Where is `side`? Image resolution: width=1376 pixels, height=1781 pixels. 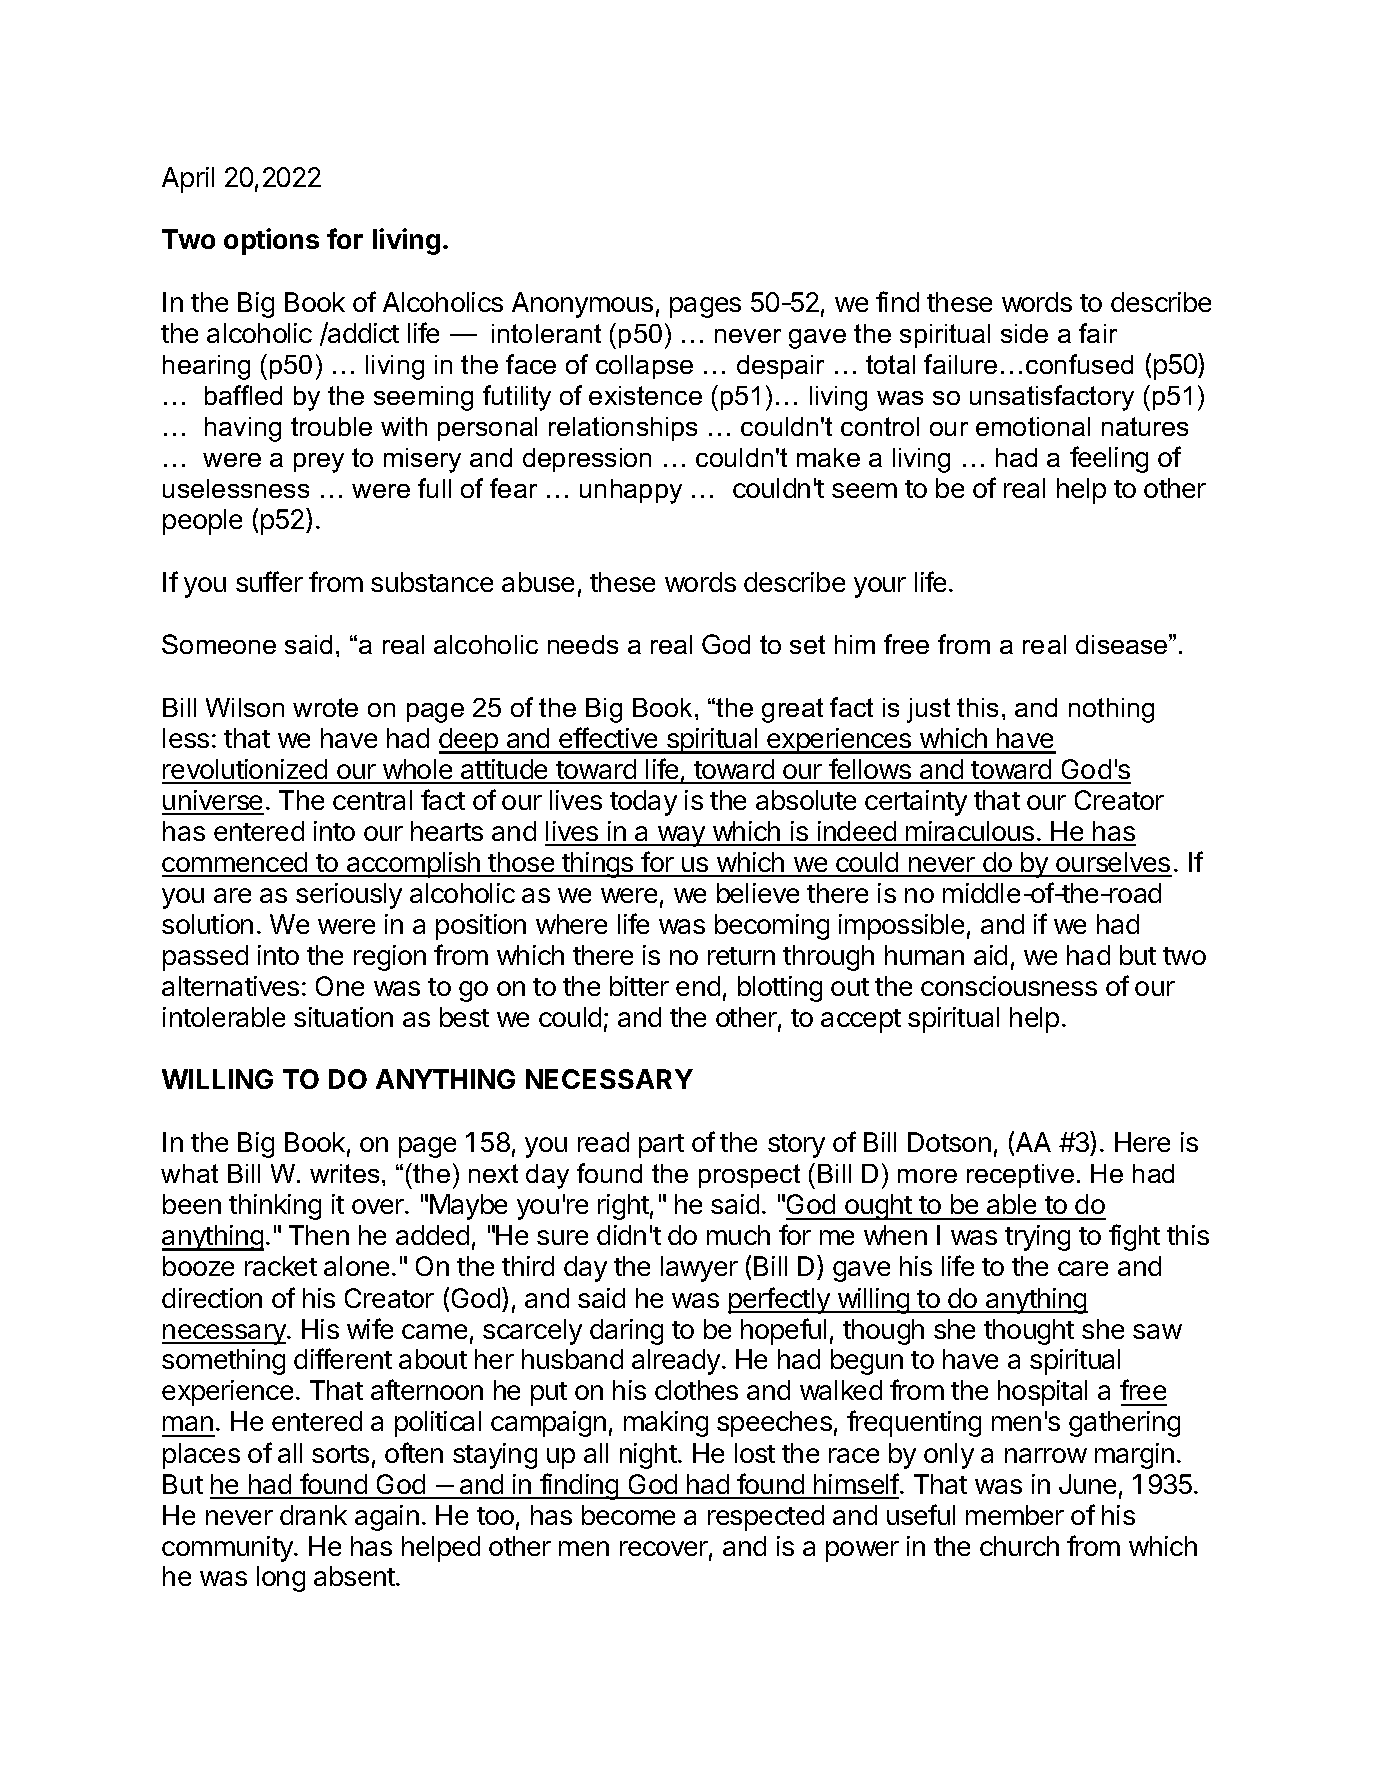
side is located at coordinates (1024, 333).
